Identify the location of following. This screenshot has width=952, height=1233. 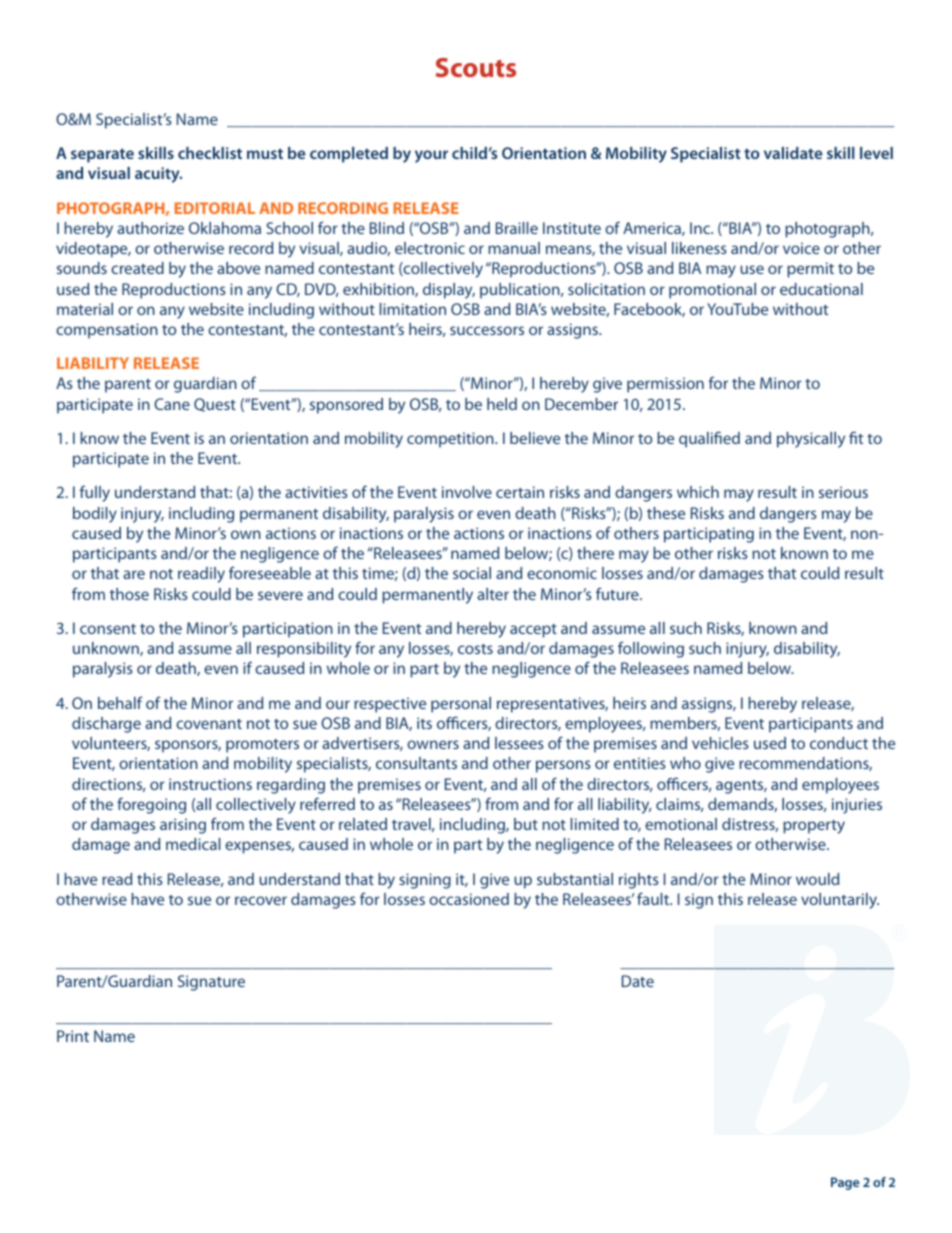
(651, 649).
